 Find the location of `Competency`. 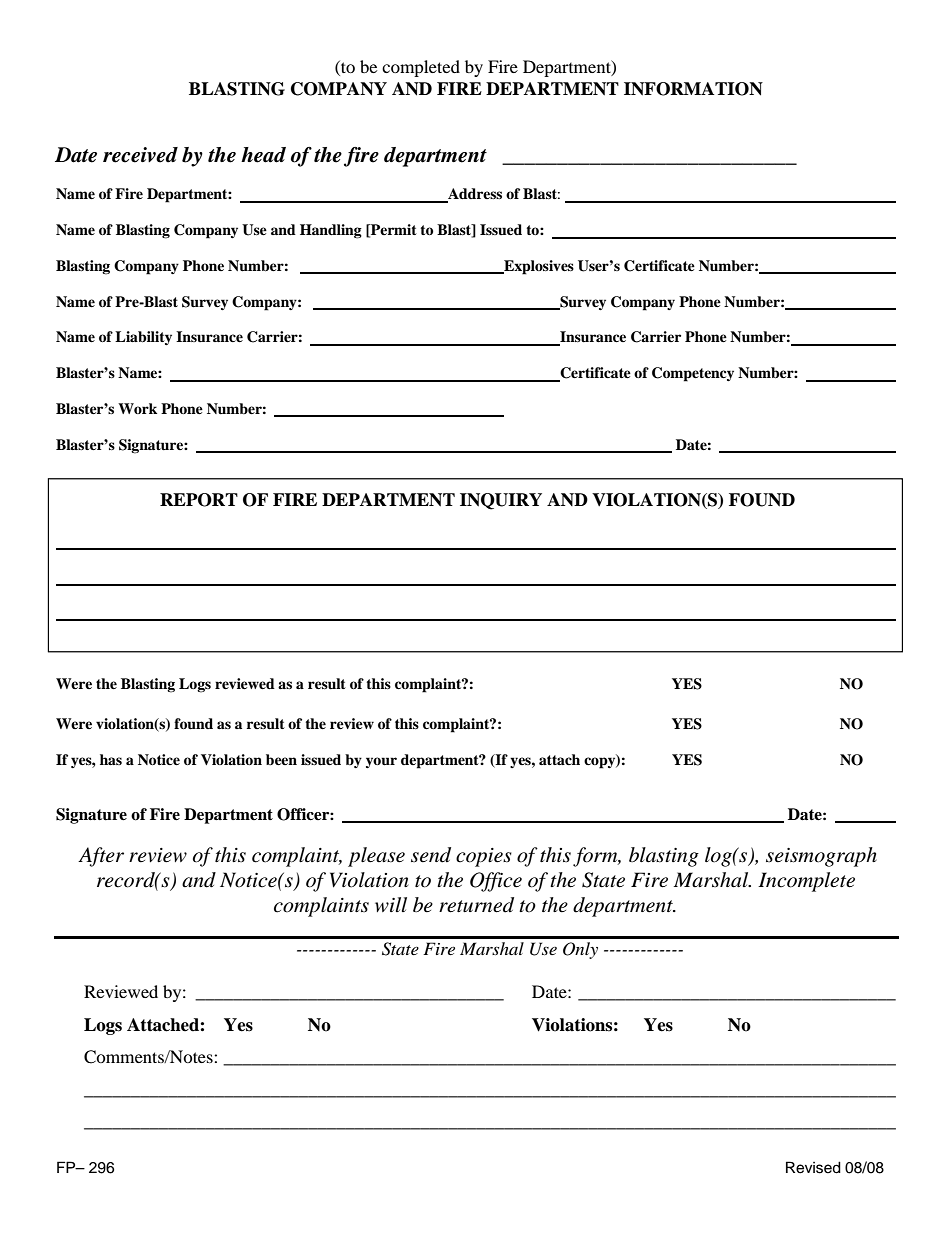

Competency is located at coordinates (693, 374).
